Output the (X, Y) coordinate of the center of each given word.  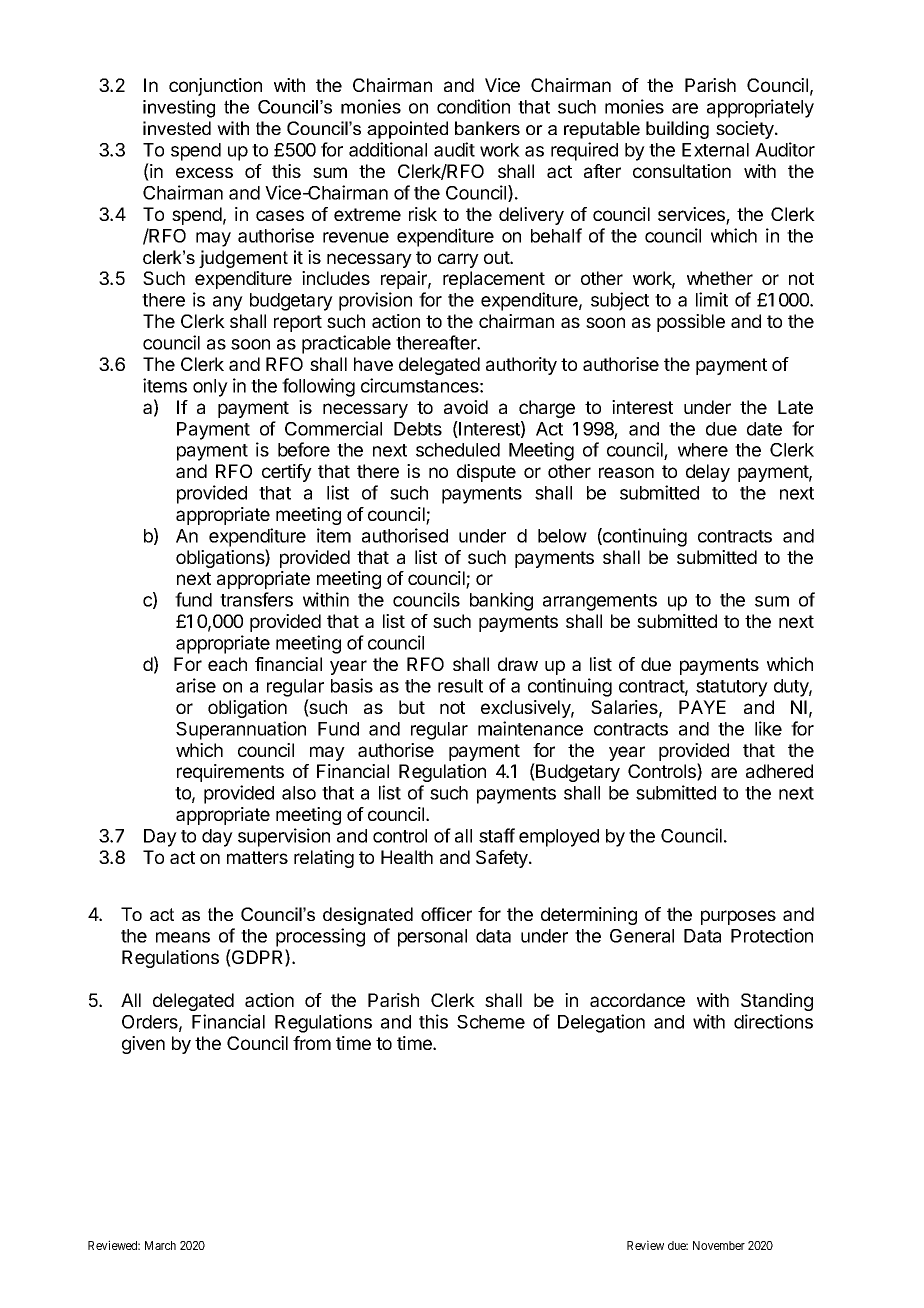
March (160, 1245)
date (764, 429)
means (183, 937)
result (460, 686)
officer (446, 914)
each (227, 664)
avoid (466, 407)
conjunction (215, 87)
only (210, 388)
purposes (738, 917)
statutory (732, 688)
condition (473, 106)
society (746, 130)
